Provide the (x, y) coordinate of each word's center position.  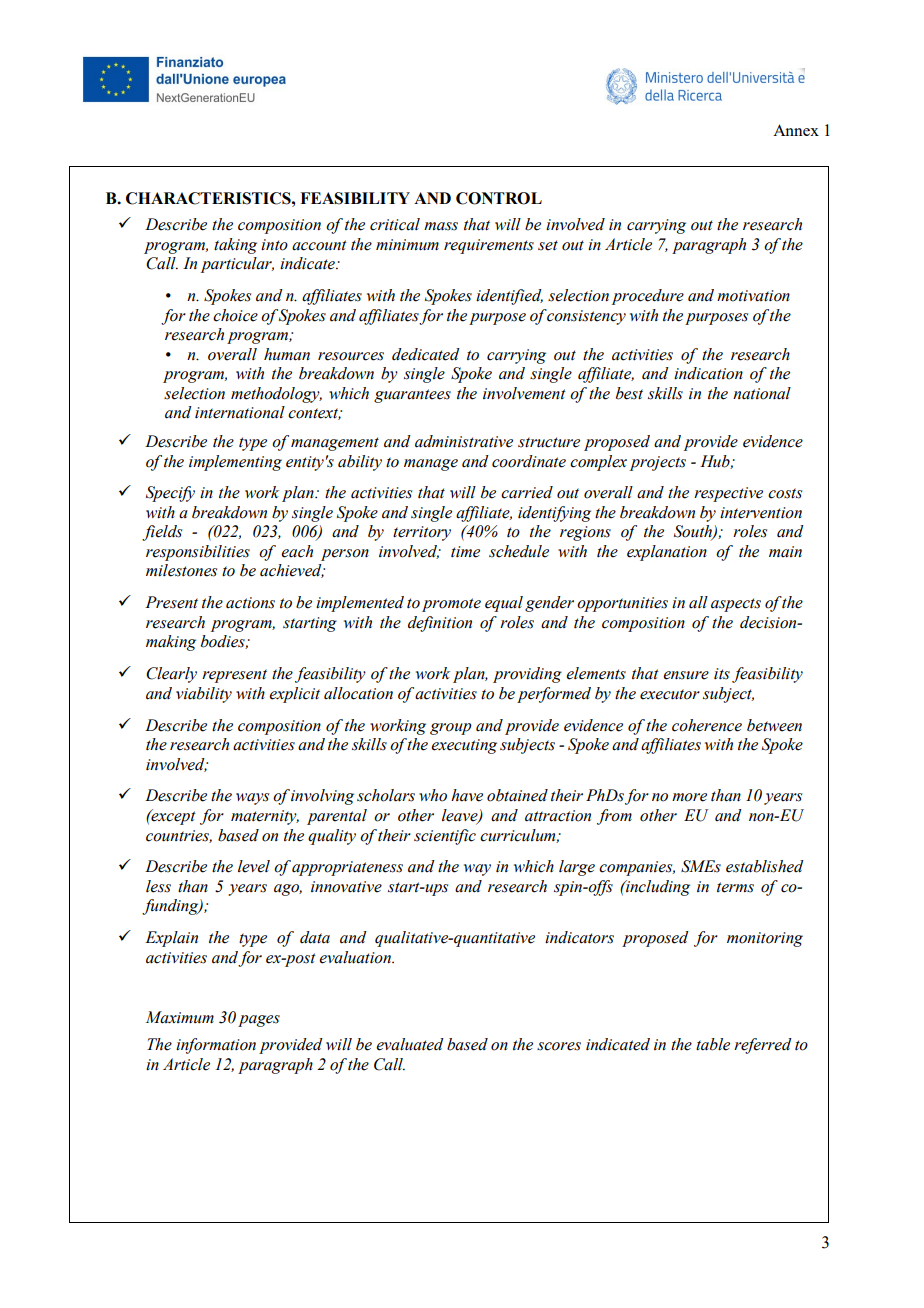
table (713, 1044)
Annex (796, 130)
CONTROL (499, 198)
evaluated (410, 1044)
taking (235, 246)
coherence (707, 725)
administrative (464, 441)
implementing (235, 463)
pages (259, 1021)
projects (658, 463)
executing (464, 746)
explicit (294, 695)
